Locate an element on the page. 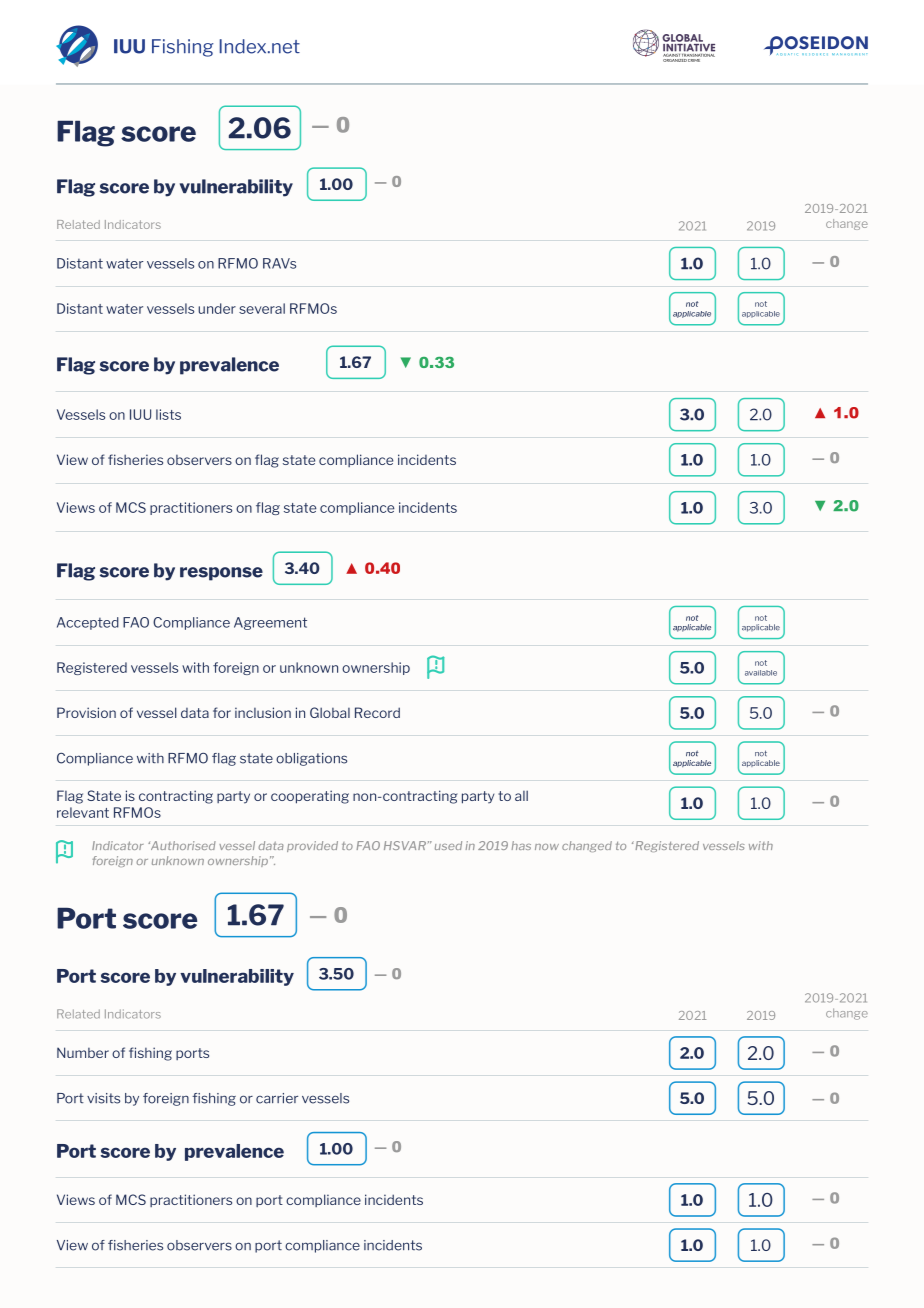 This page has width=924, height=1308. used is located at coordinates (448, 845).
